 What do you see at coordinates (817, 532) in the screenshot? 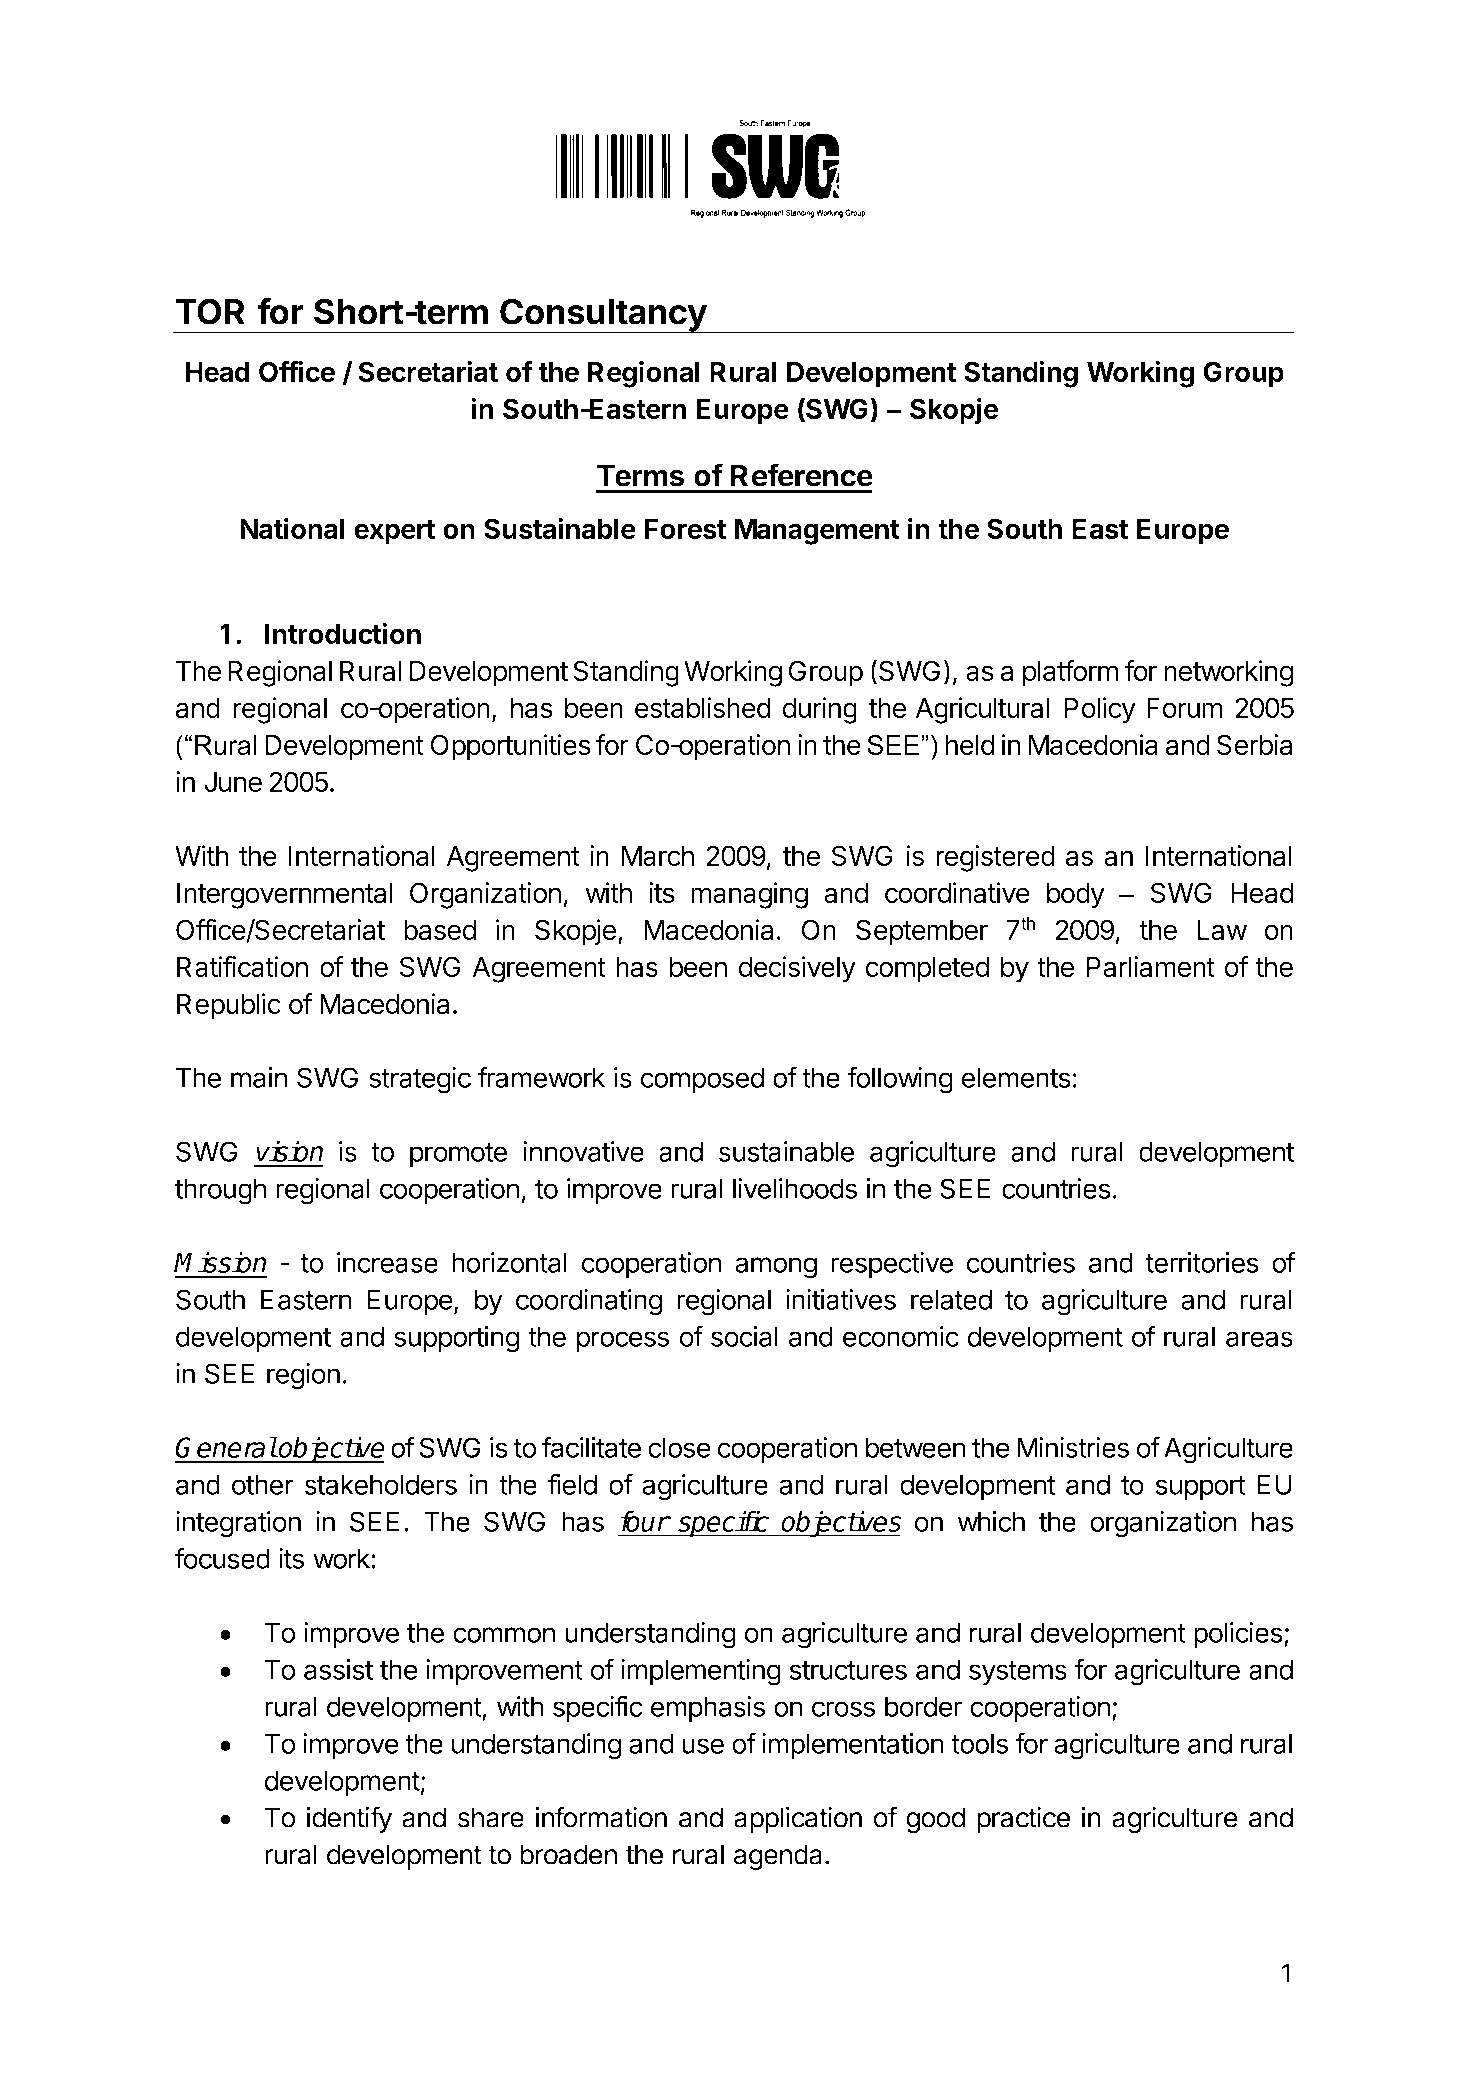
I see `Management` at bounding box center [817, 532].
